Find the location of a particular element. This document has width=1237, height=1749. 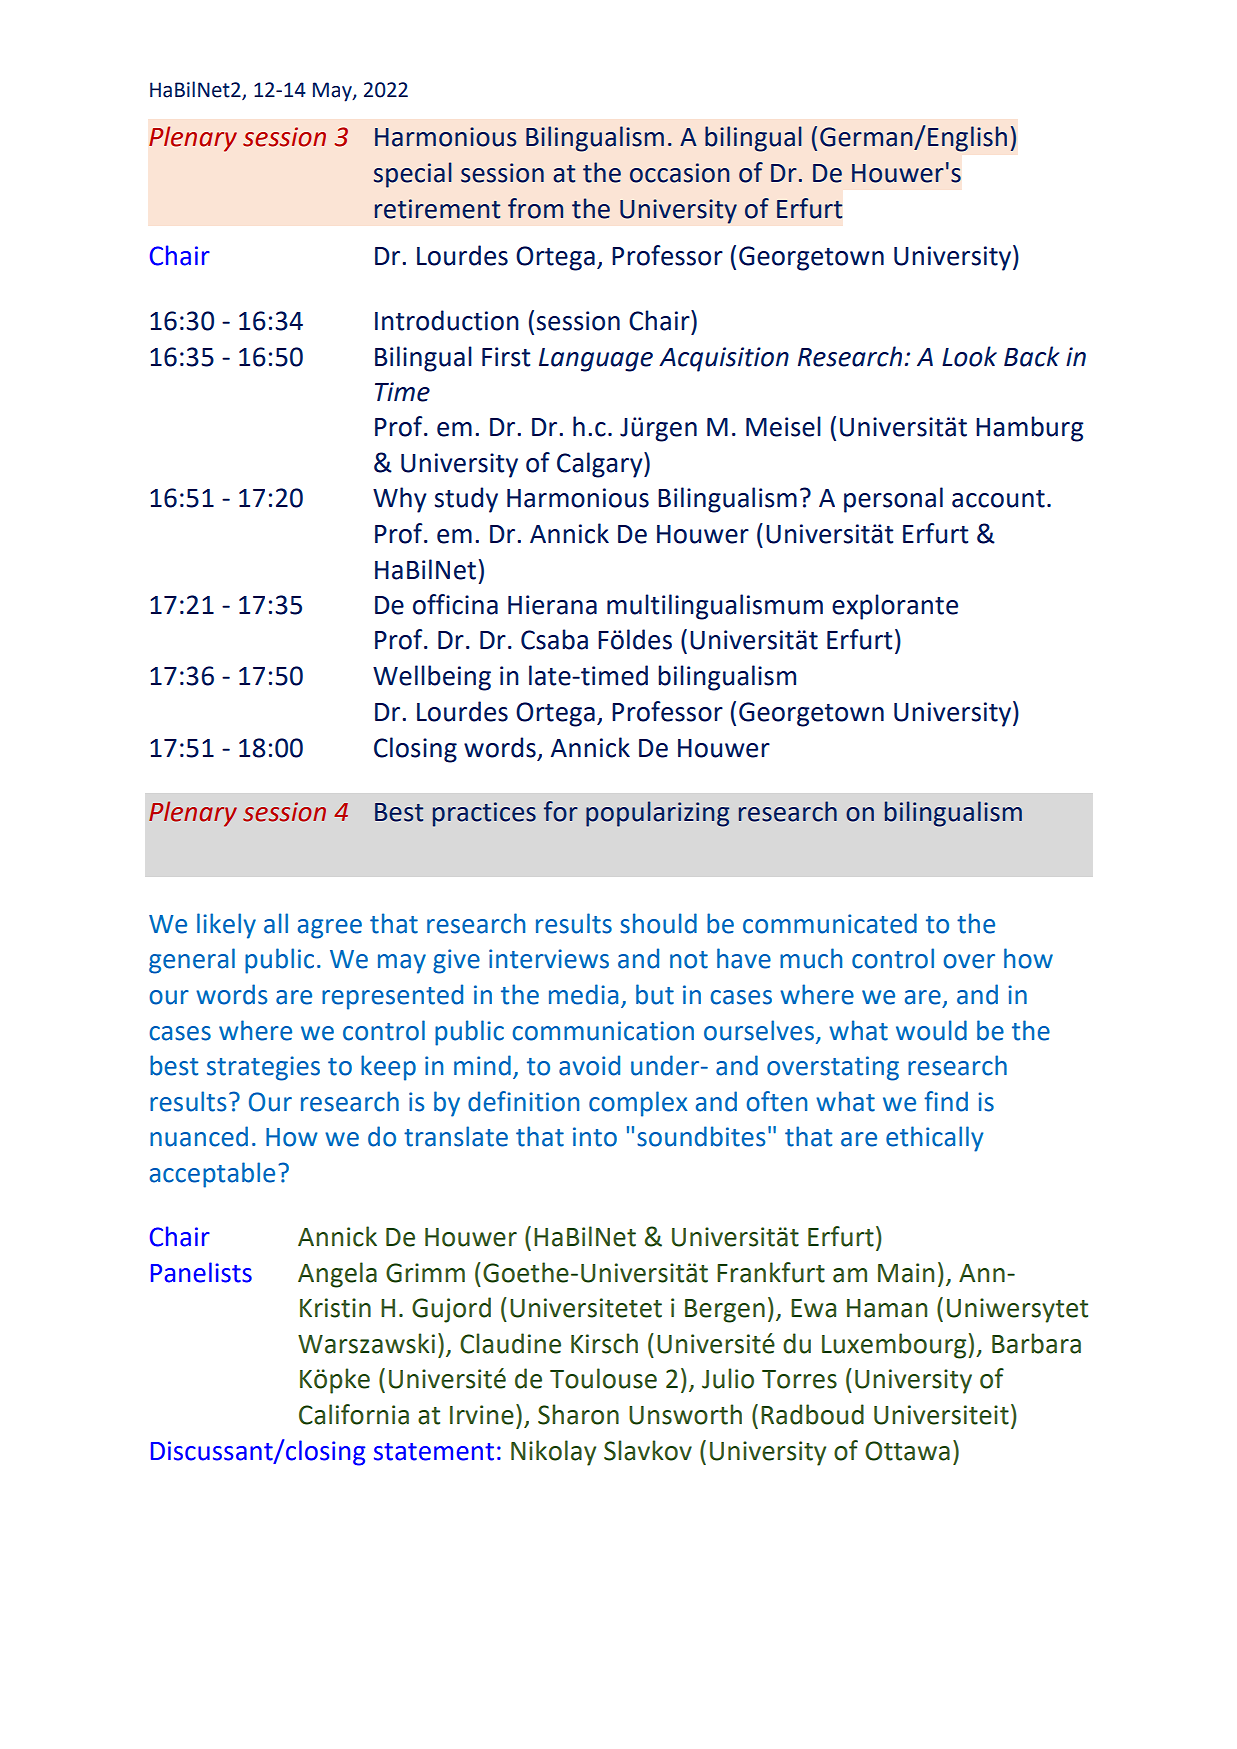

special is located at coordinates (413, 175).
